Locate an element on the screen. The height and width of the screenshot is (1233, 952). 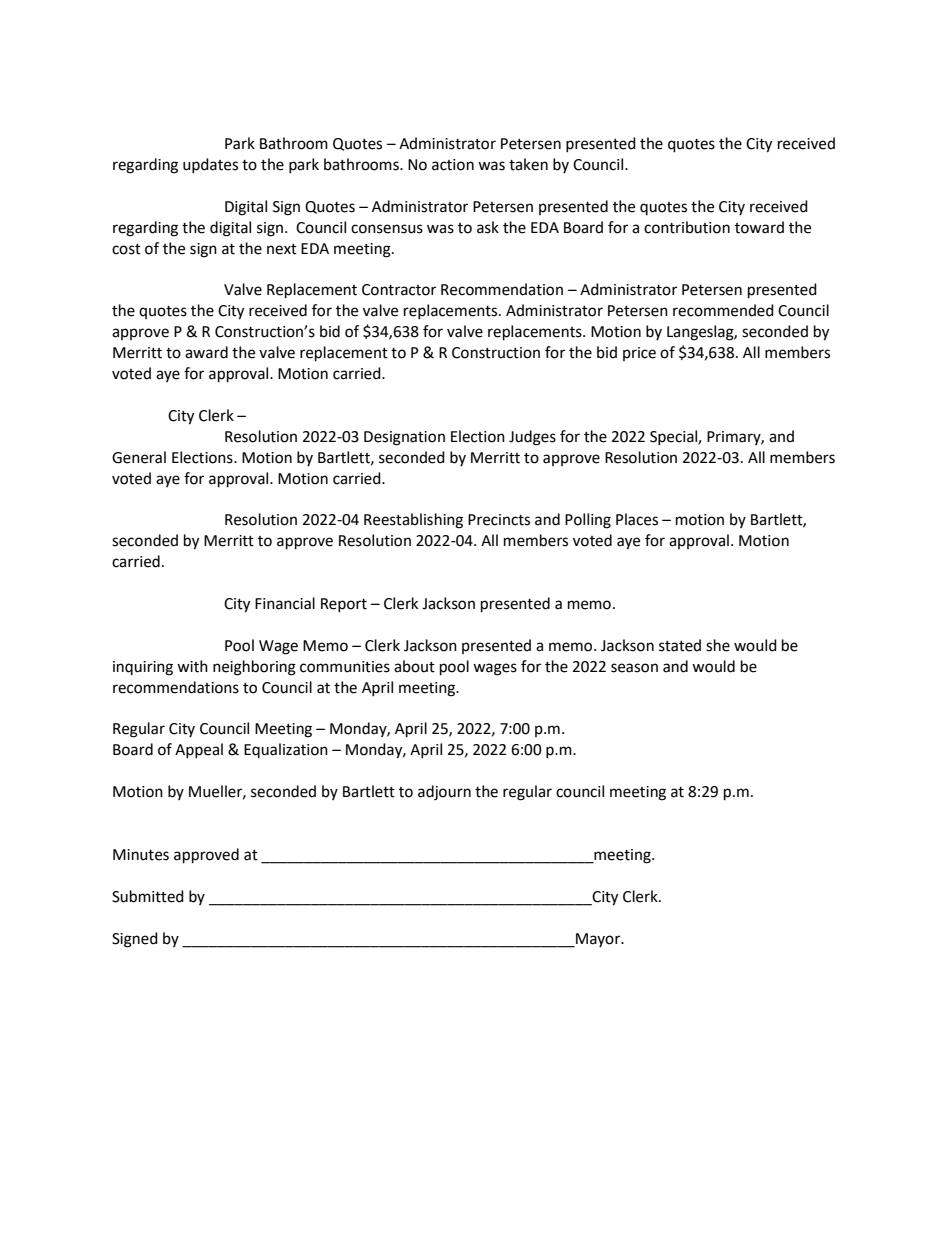
Equalization is located at coordinates (286, 750).
